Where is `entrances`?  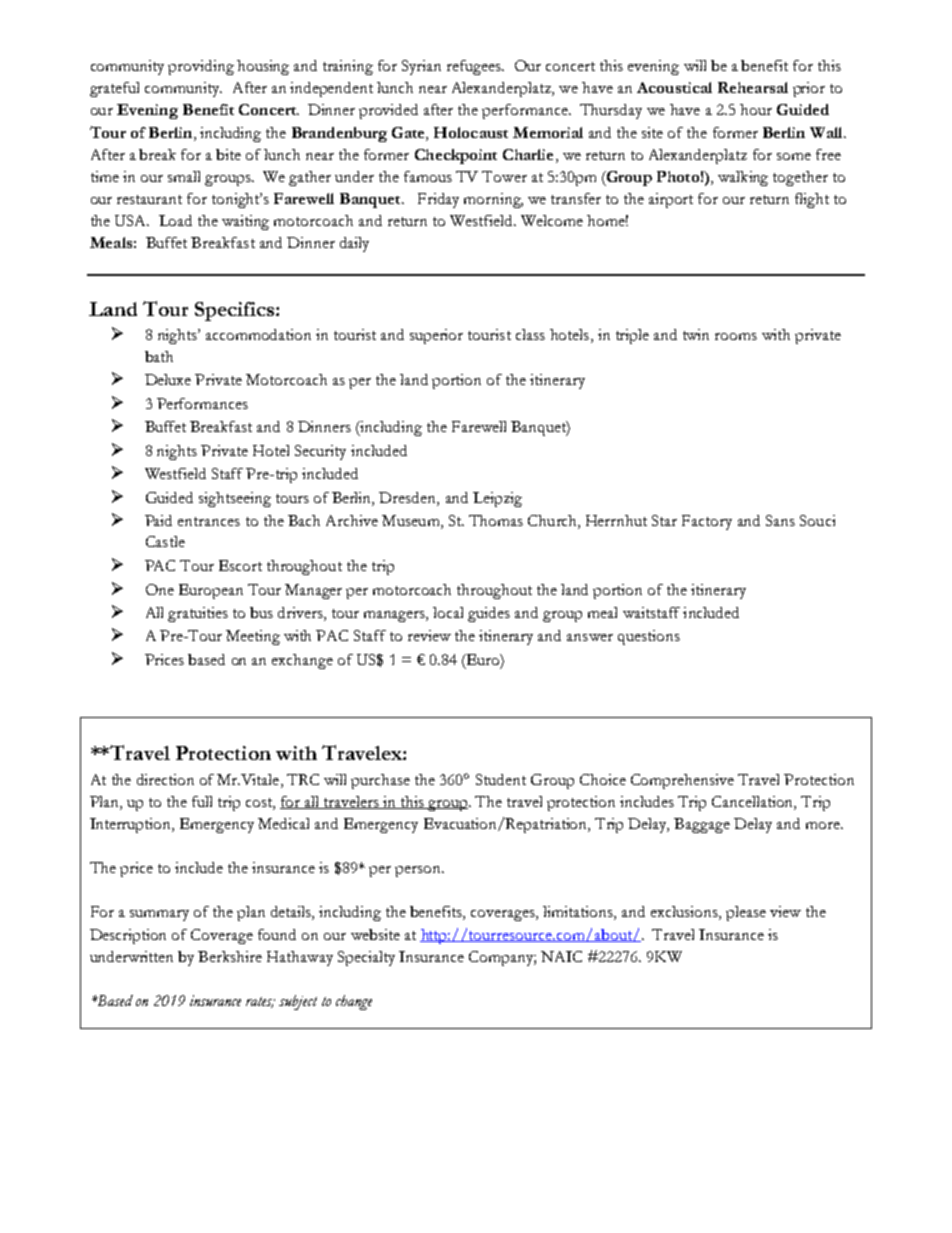 entrances is located at coordinates (209, 521).
